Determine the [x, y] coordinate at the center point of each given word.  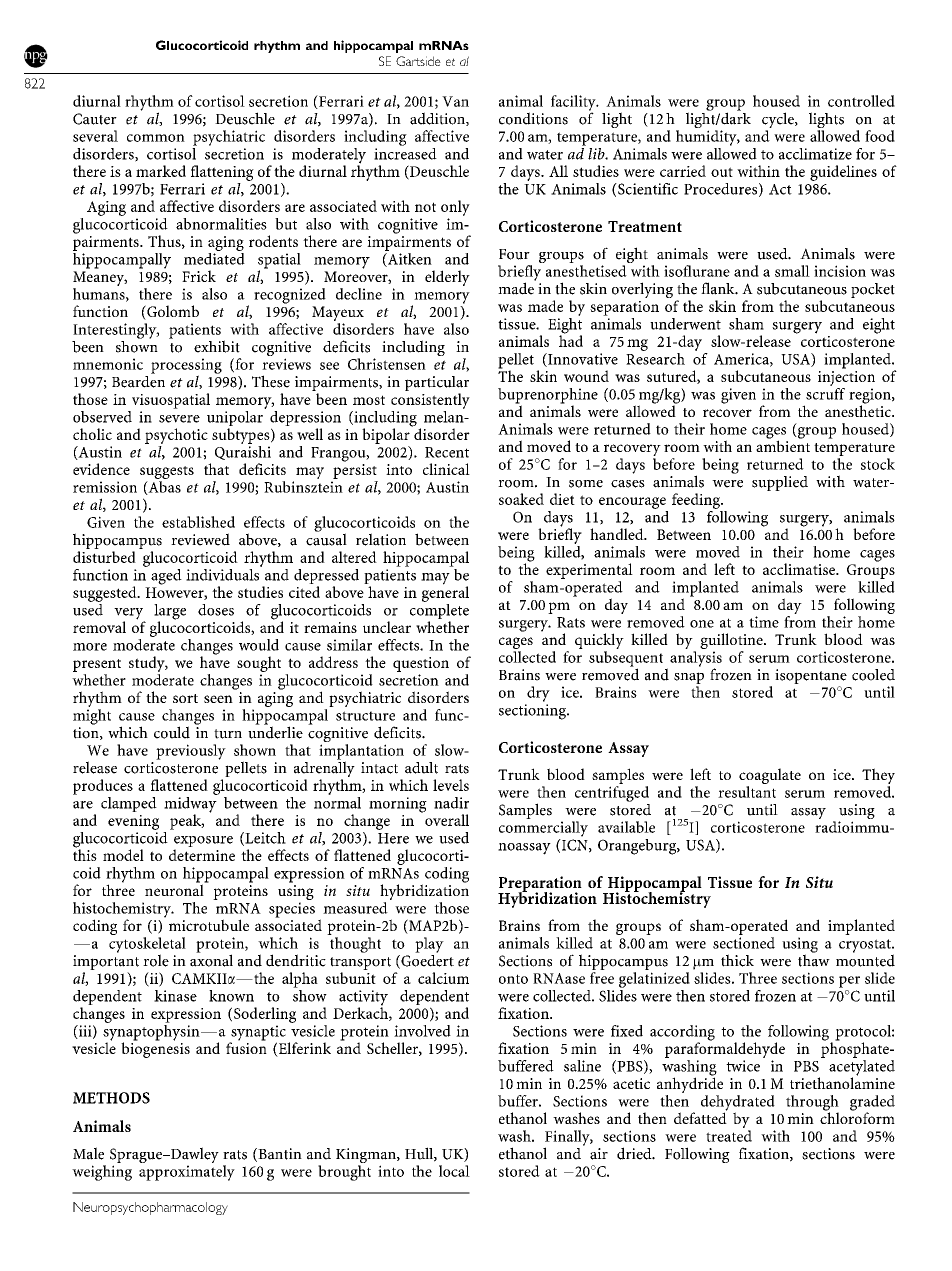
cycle [779, 121]
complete [439, 611]
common [156, 138]
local [454, 1171]
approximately [187, 1173]
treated [729, 1136]
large [170, 613]
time [764, 622]
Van [455, 101]
